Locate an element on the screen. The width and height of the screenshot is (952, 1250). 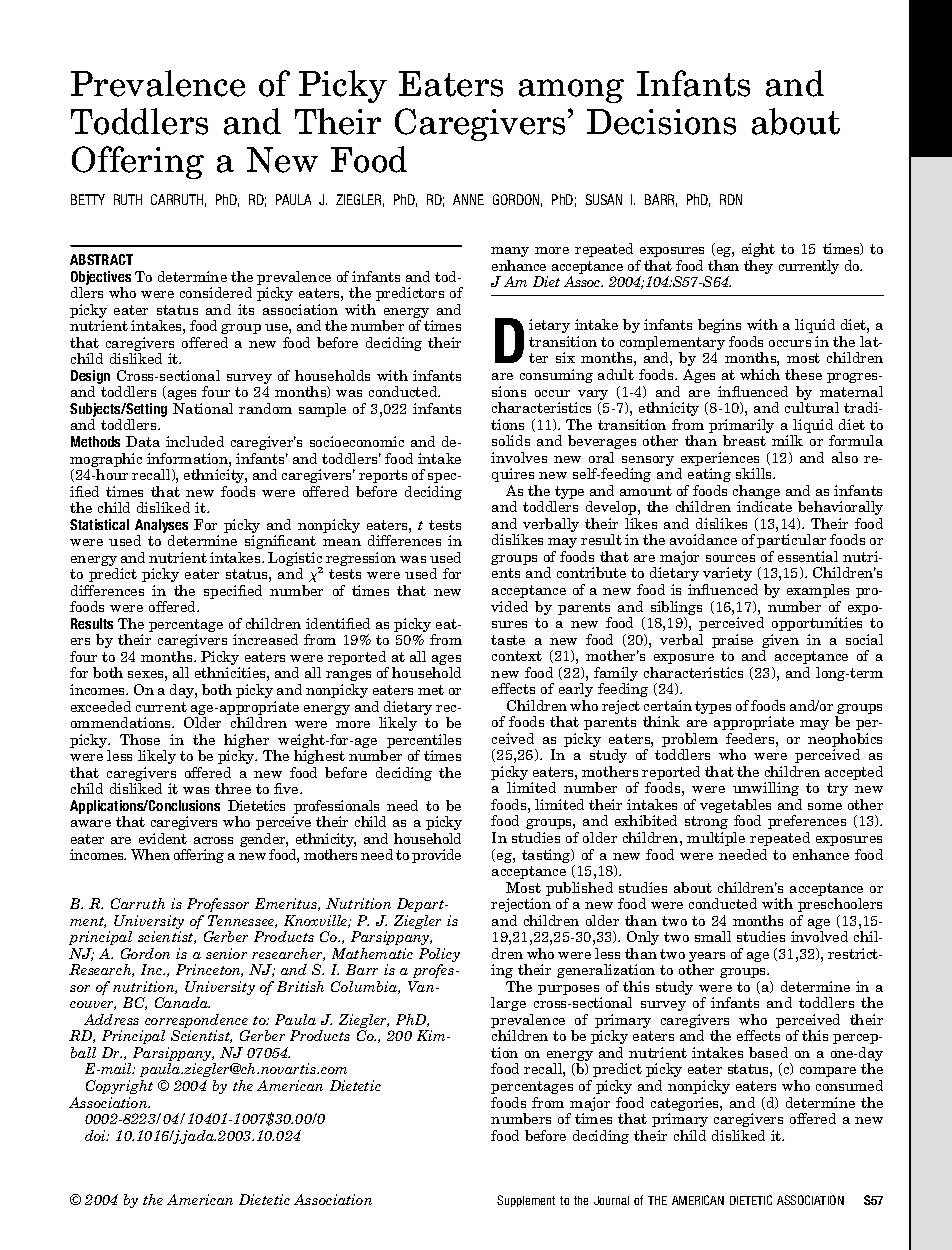
consumed is located at coordinates (849, 1085).
